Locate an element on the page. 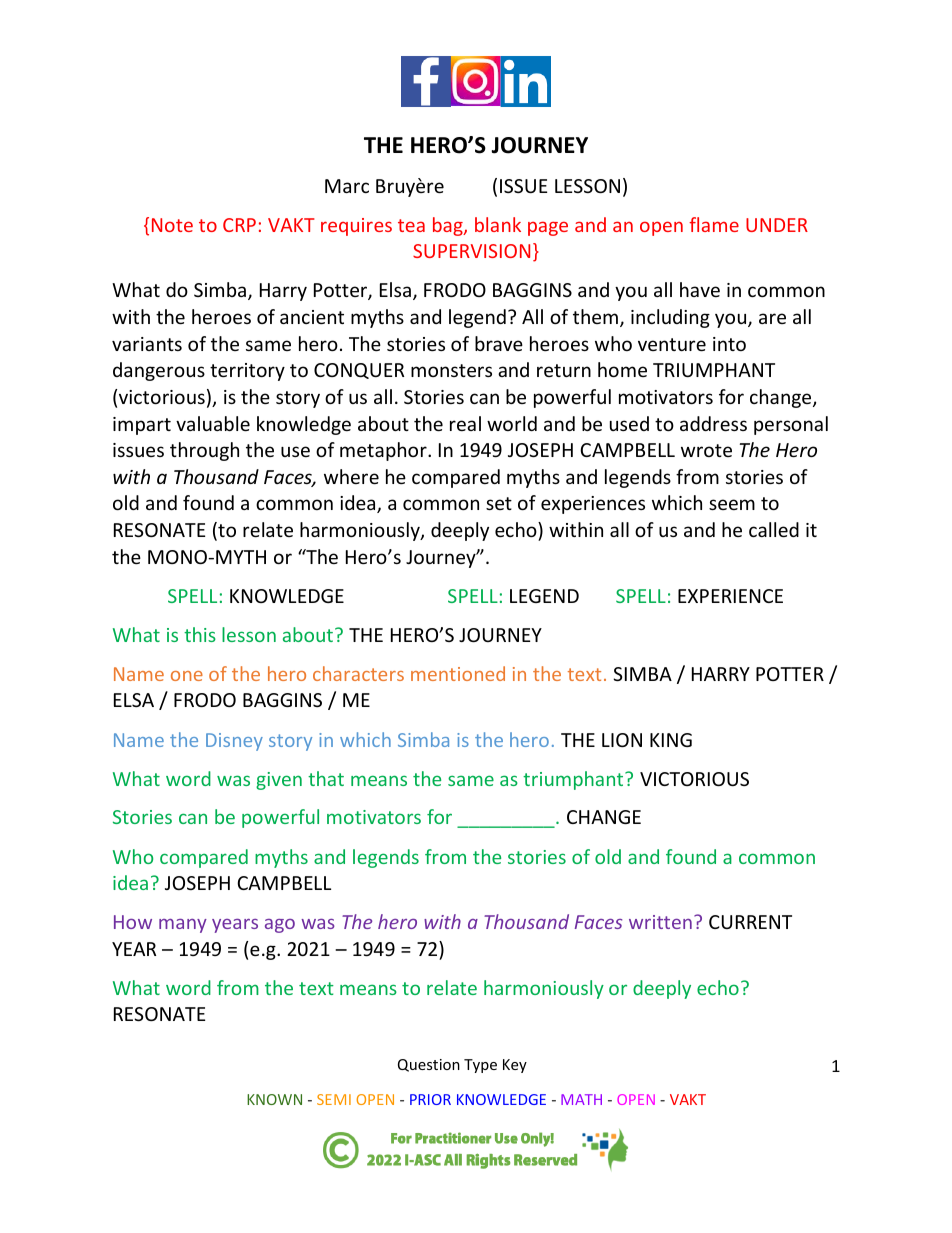 The image size is (952, 1233). set is located at coordinates (499, 503).
